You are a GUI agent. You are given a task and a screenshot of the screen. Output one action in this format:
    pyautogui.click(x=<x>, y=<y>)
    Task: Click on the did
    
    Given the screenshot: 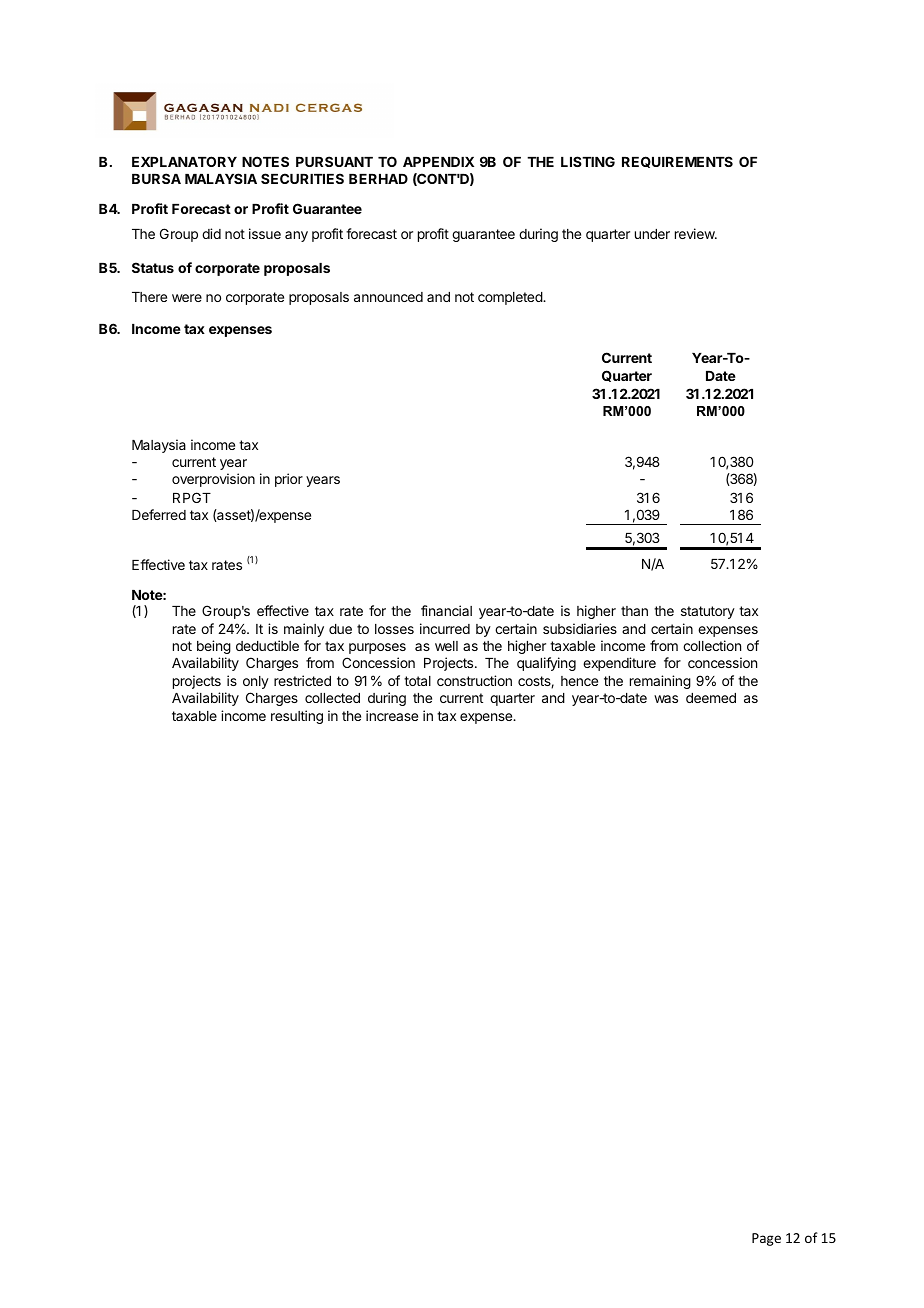 What is the action you would take?
    pyautogui.click(x=211, y=233)
